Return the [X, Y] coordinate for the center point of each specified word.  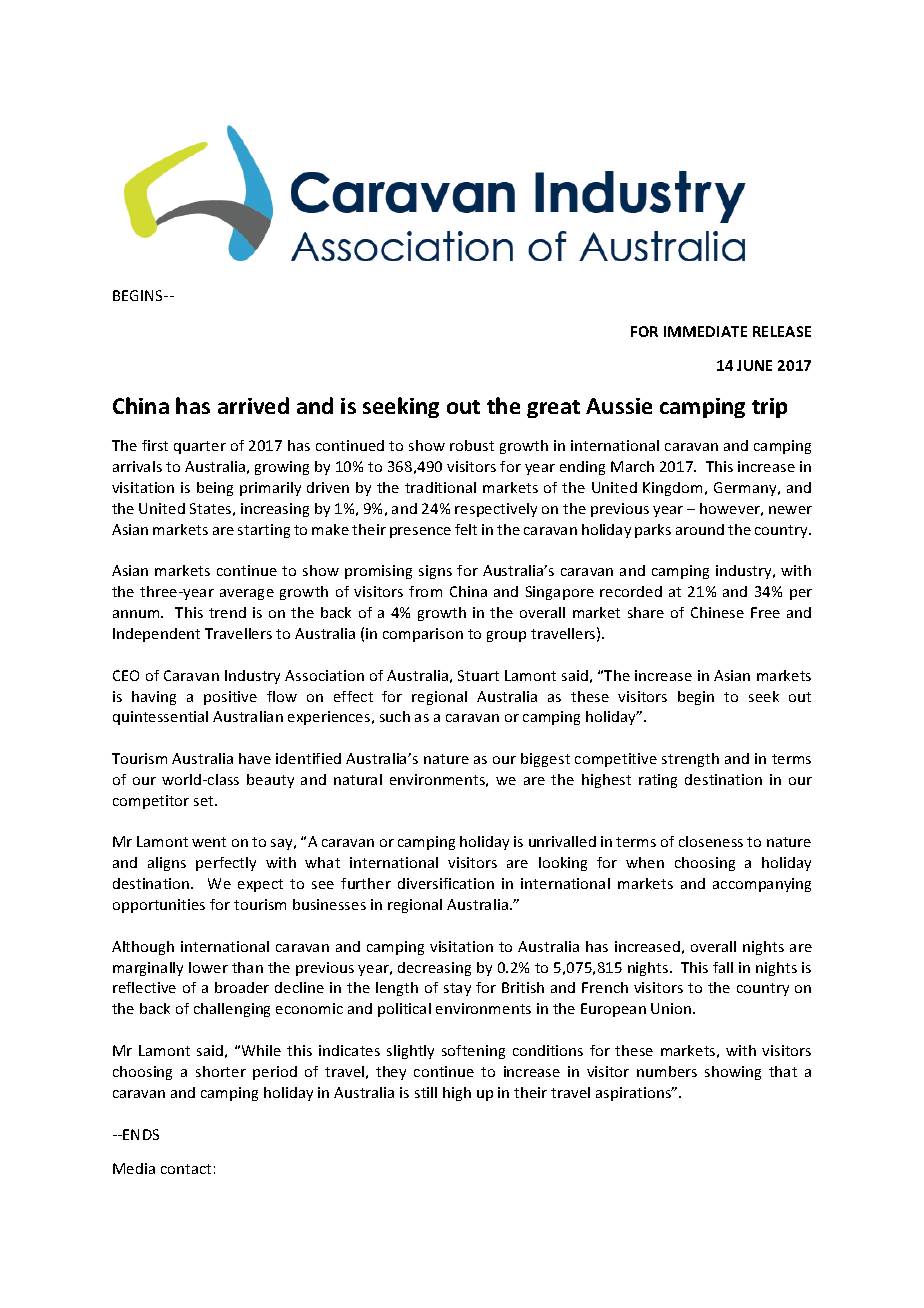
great [553, 409]
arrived [253, 405]
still [426, 1092]
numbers [667, 1071]
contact [186, 1169]
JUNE [754, 365]
